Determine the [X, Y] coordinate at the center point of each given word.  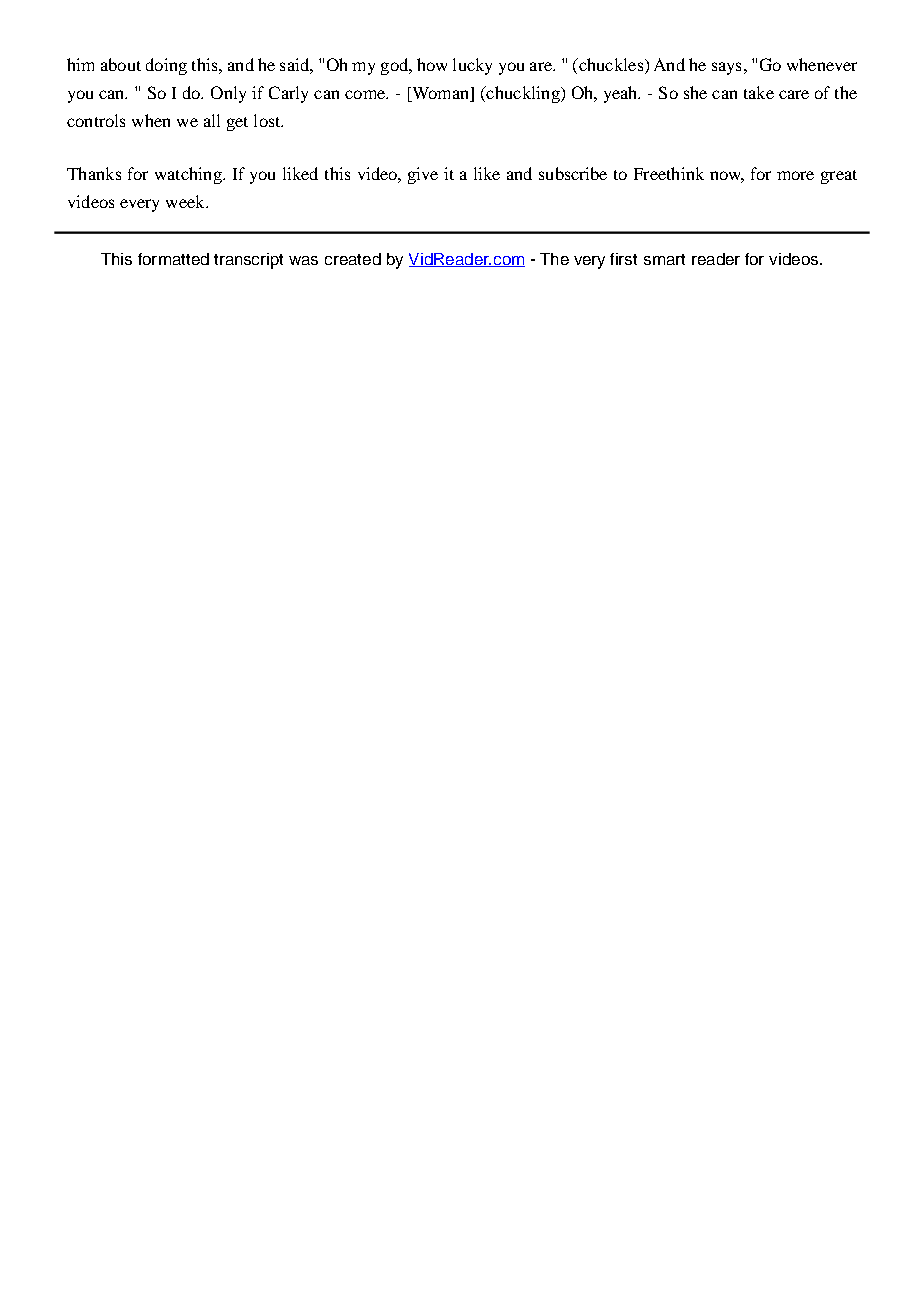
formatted [173, 259]
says [726, 68]
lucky [472, 66]
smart [664, 259]
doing [166, 66]
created [353, 259]
